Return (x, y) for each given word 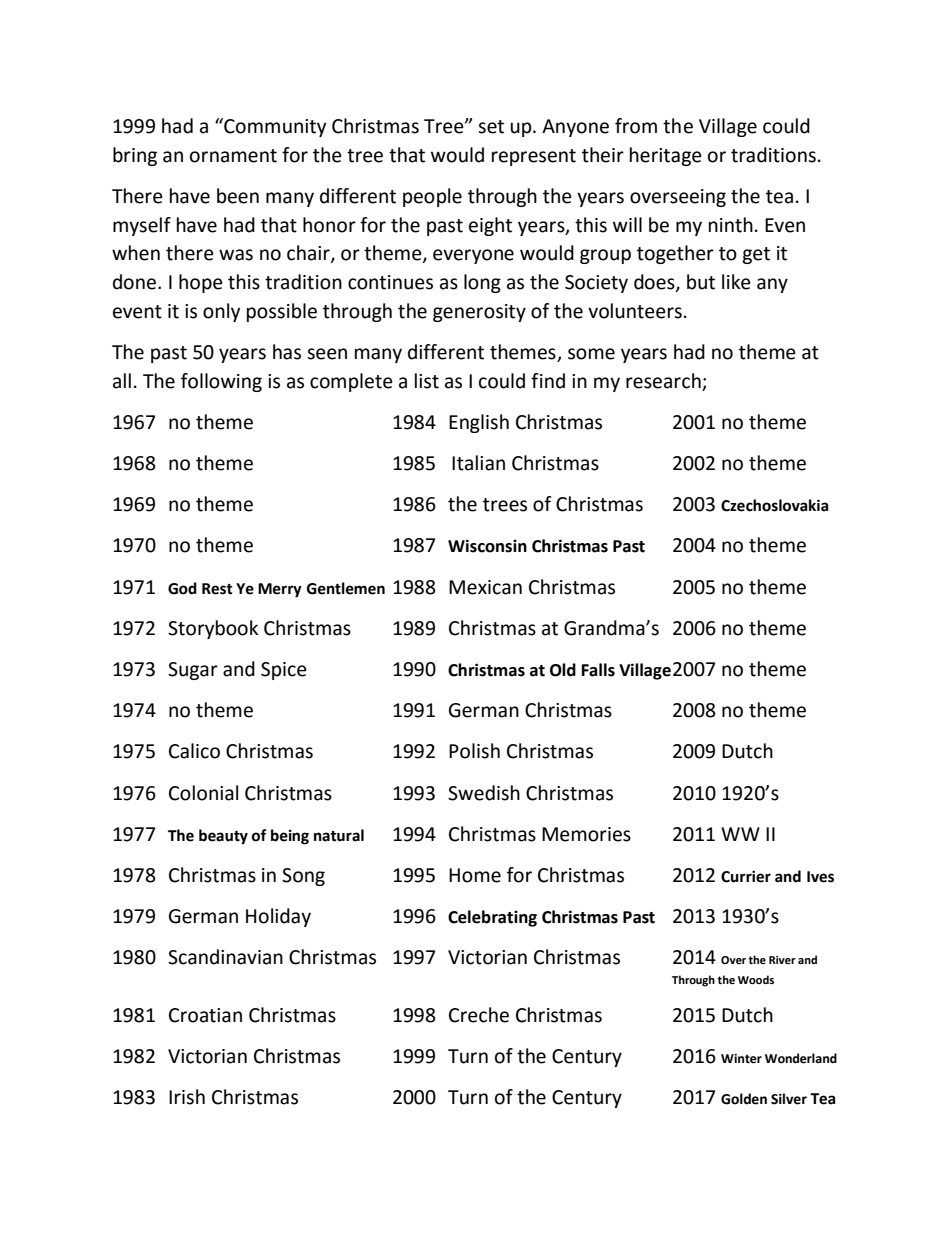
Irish (187, 1097)
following (221, 382)
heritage (666, 156)
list (427, 381)
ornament (233, 156)
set (491, 127)
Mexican (485, 587)
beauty (223, 837)
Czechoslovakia (775, 505)
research (663, 381)
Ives (820, 877)
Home (475, 875)
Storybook (213, 629)
